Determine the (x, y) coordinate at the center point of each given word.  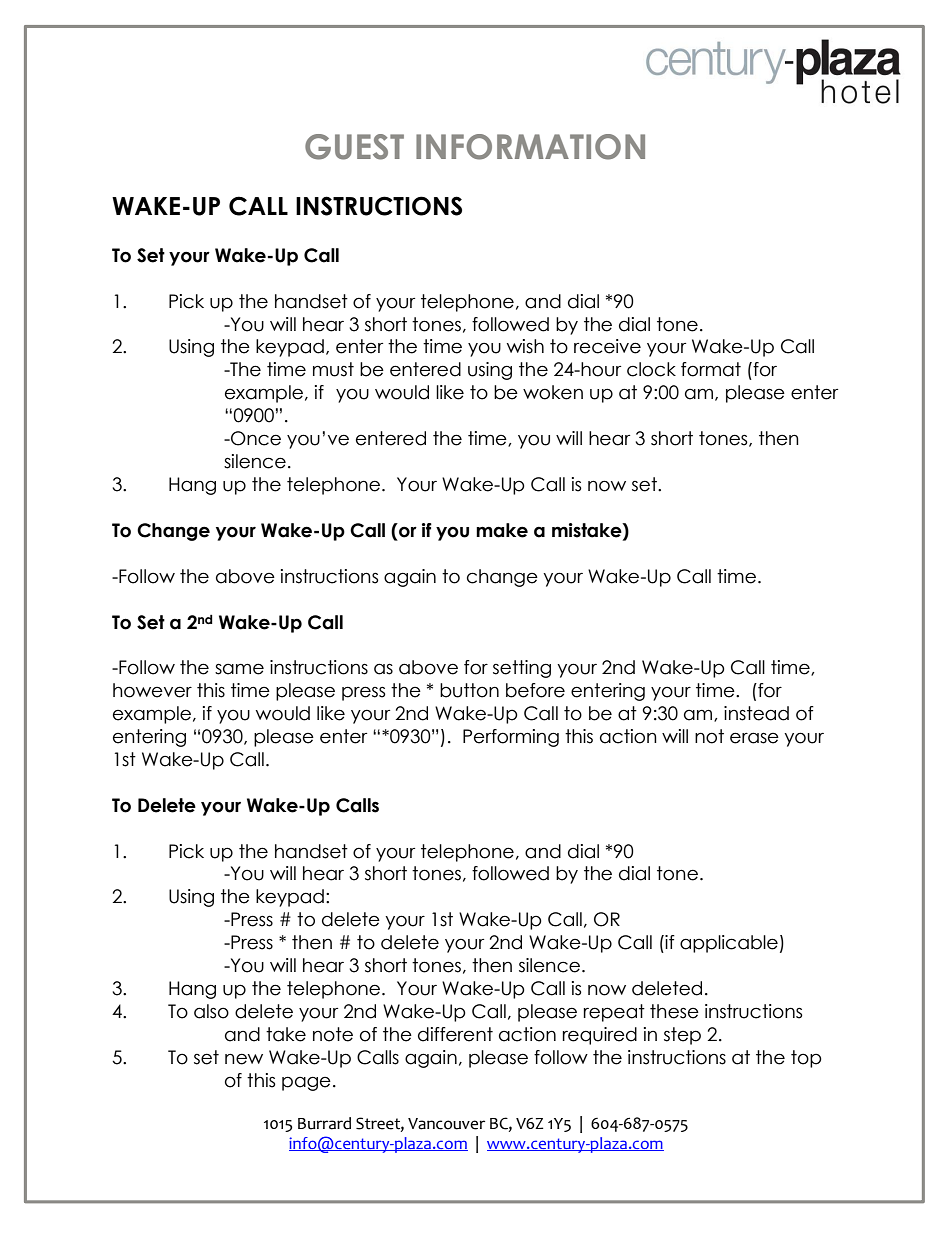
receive (607, 346)
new (244, 1059)
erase (754, 738)
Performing (511, 738)
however (152, 690)
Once (255, 438)
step (682, 1036)
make (502, 530)
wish (525, 346)
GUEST (354, 147)
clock (651, 369)
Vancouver (446, 1124)
